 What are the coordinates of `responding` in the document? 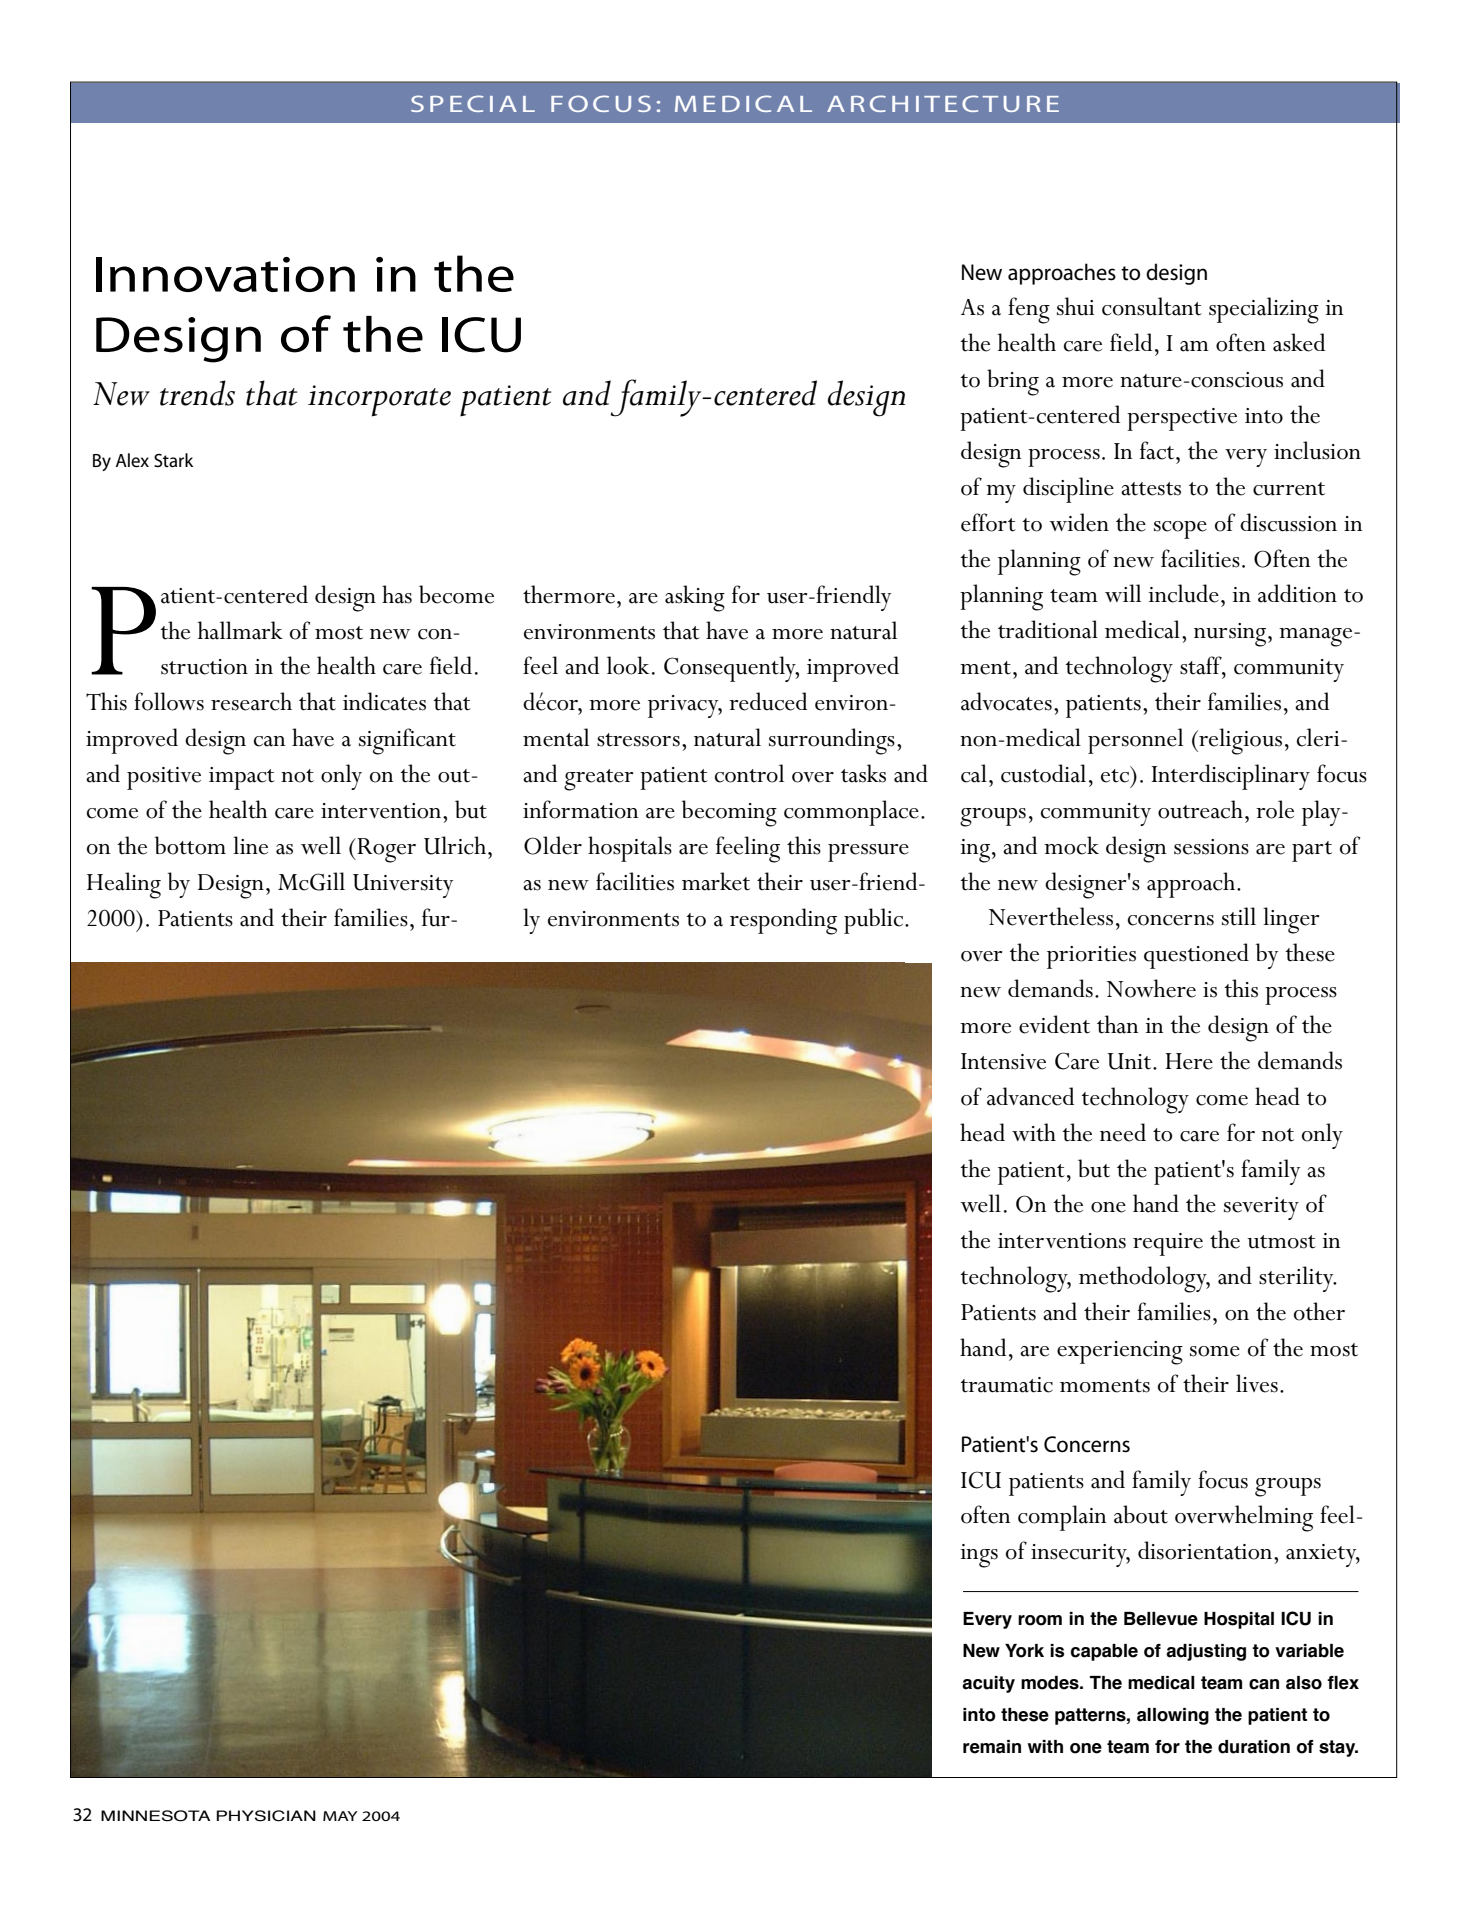 It's located at (783, 921).
